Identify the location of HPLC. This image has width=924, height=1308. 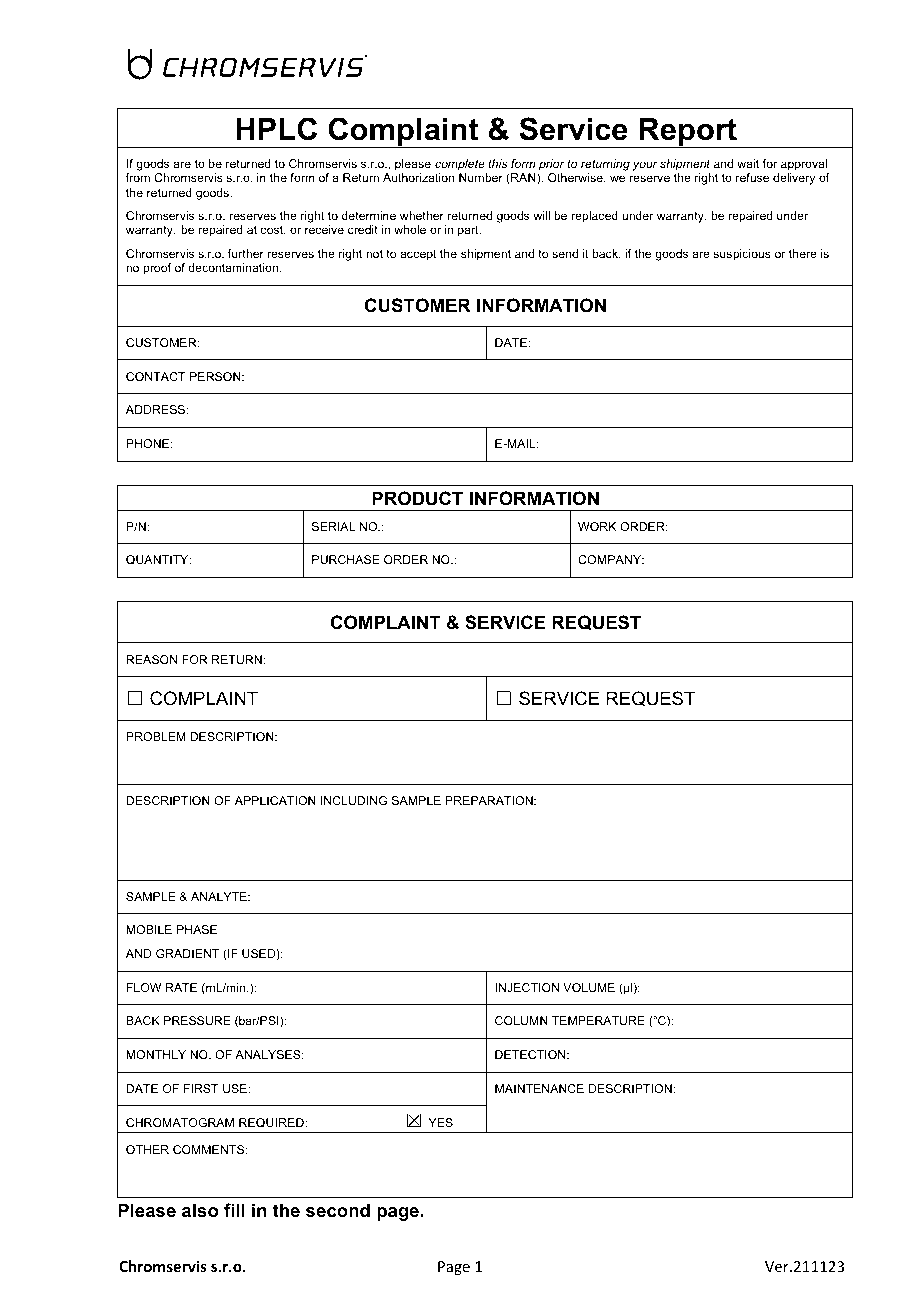
(276, 129).
